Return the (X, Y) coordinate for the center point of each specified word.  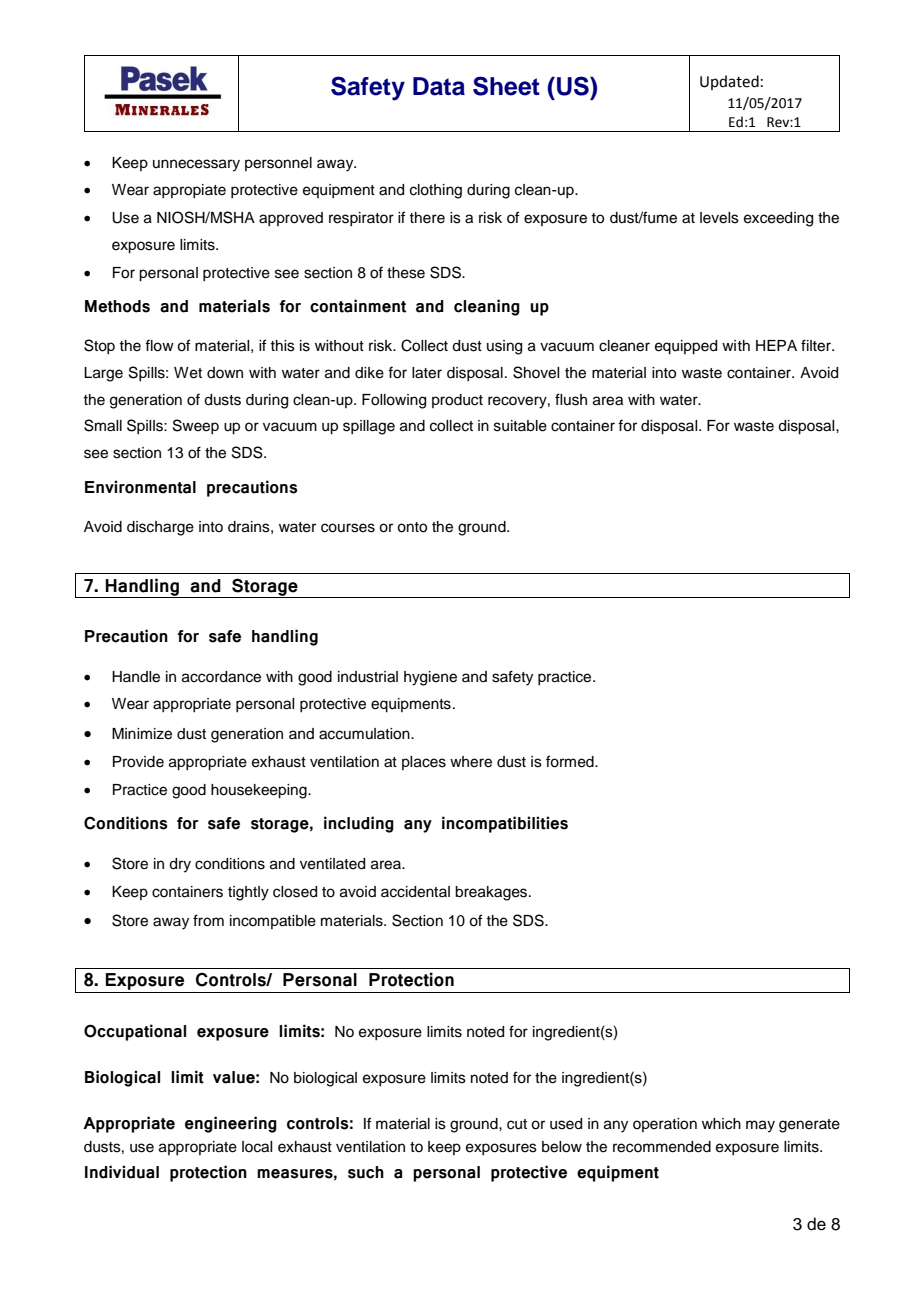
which (721, 1124)
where (471, 762)
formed (571, 761)
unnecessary (196, 165)
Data (439, 86)
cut (517, 1124)
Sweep (196, 426)
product (457, 401)
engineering (231, 1124)
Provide (138, 762)
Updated (729, 82)
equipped (686, 347)
